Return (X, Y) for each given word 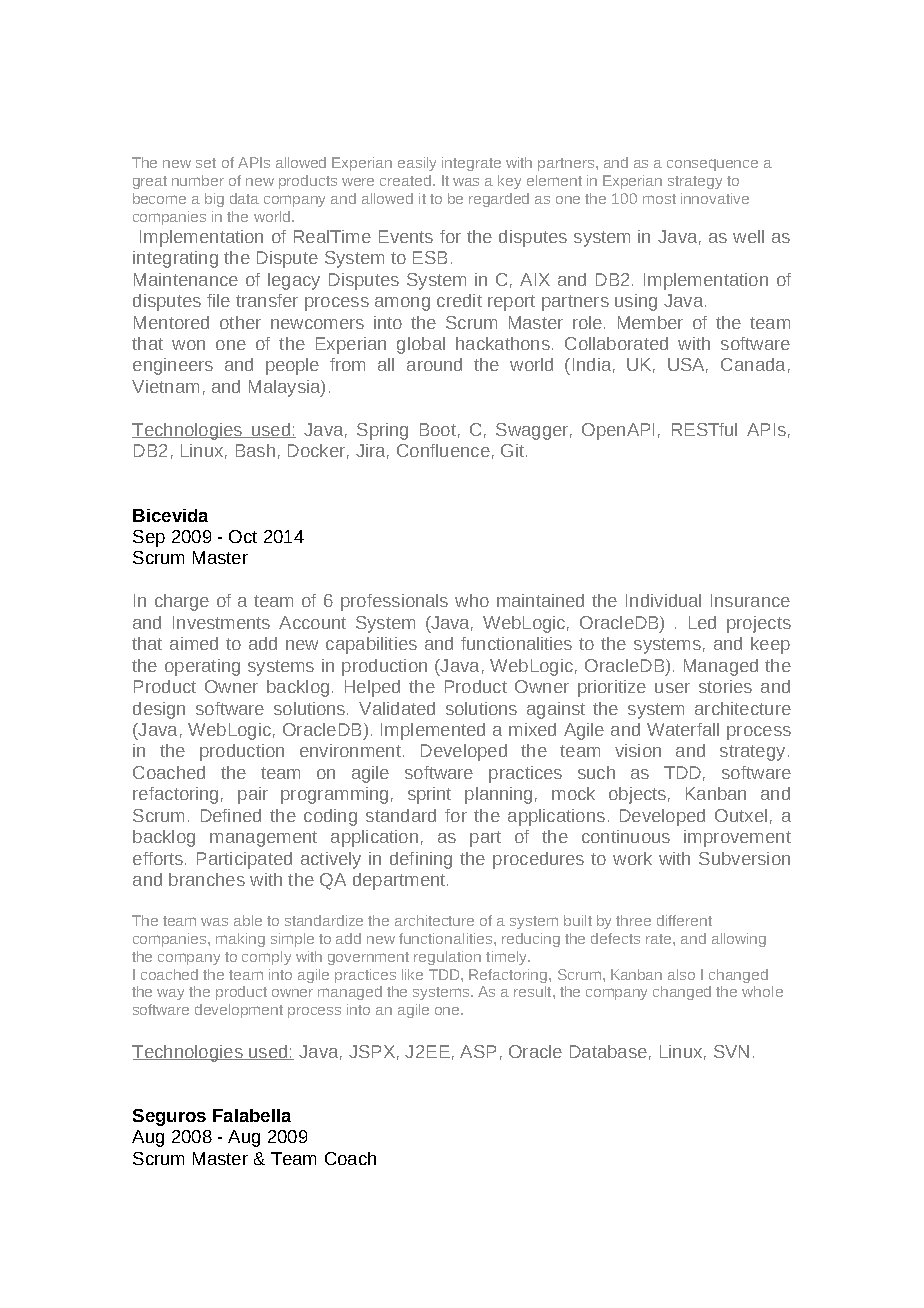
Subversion (744, 858)
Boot (438, 429)
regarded (499, 200)
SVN (731, 1051)
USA (688, 365)
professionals (394, 602)
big (214, 200)
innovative (715, 198)
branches (207, 879)
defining (421, 860)
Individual (663, 600)
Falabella (252, 1115)
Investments (221, 622)
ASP (478, 1051)
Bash (255, 450)
